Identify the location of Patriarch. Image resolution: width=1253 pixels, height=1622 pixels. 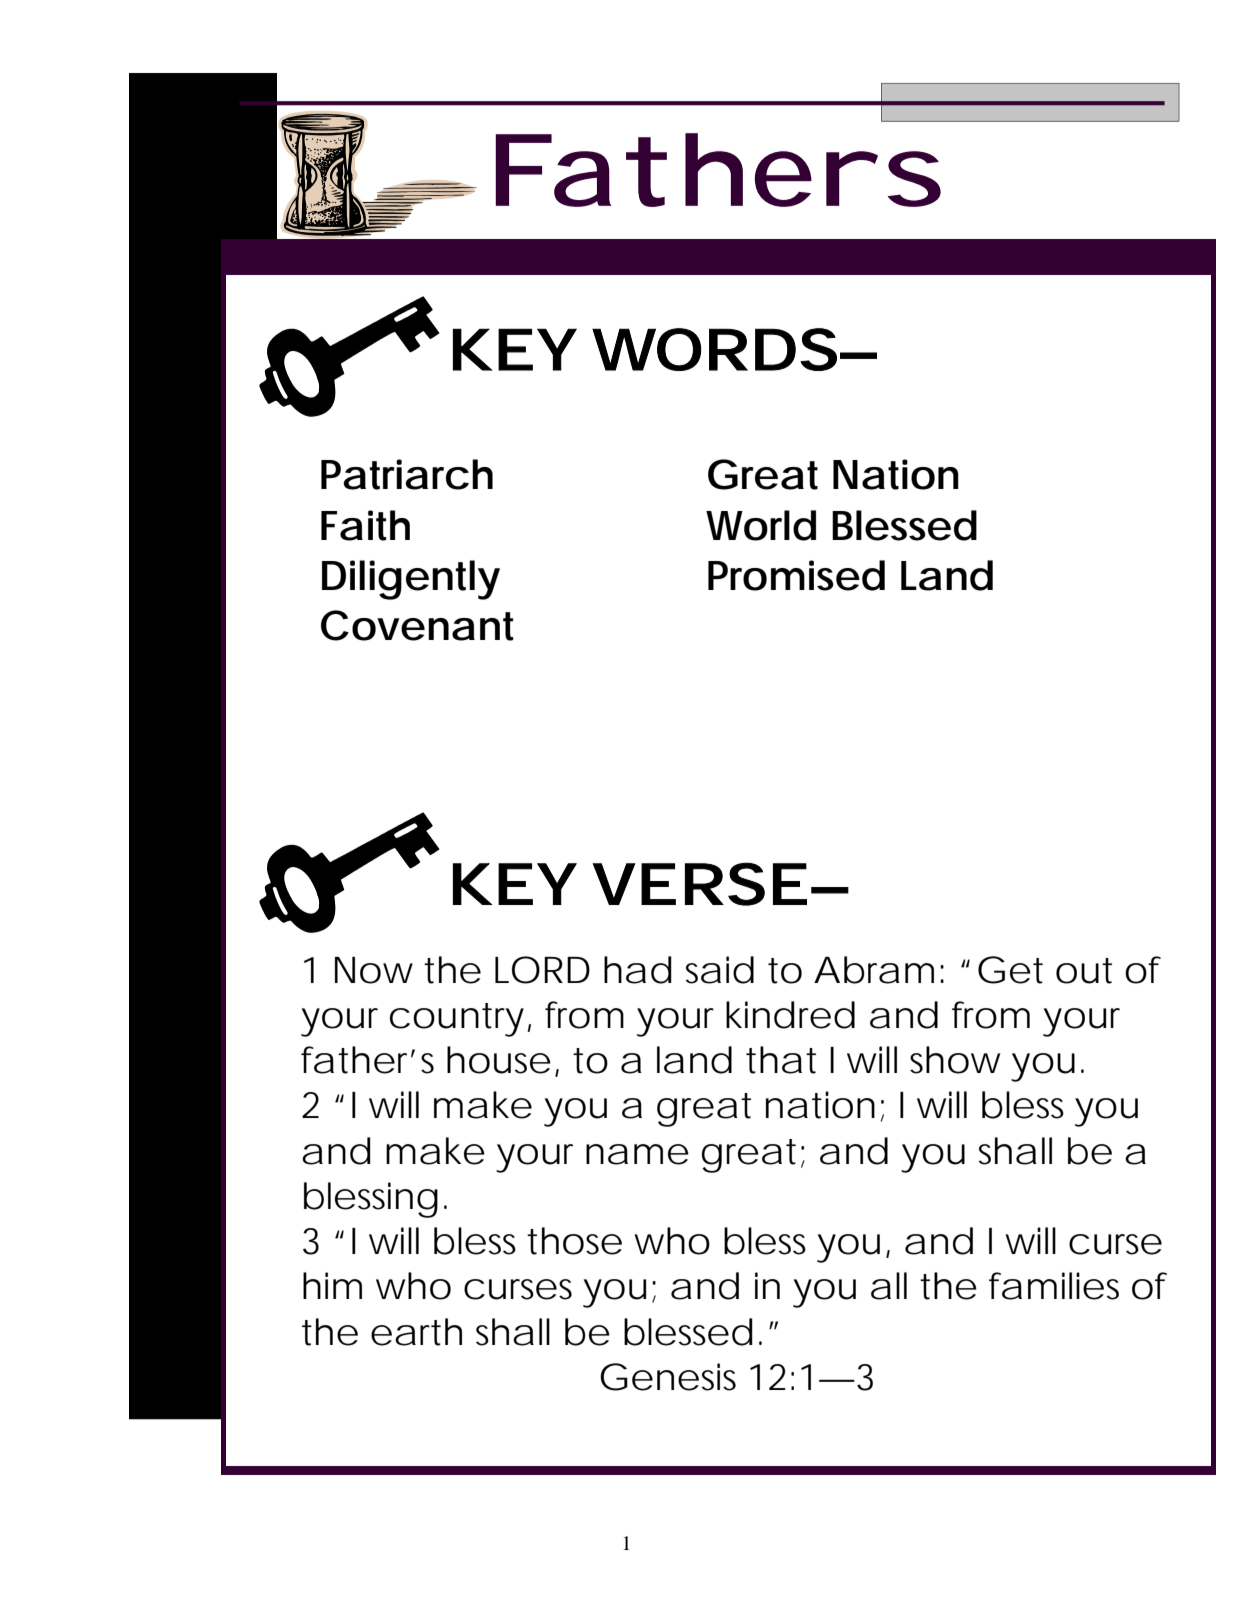
(407, 474).
